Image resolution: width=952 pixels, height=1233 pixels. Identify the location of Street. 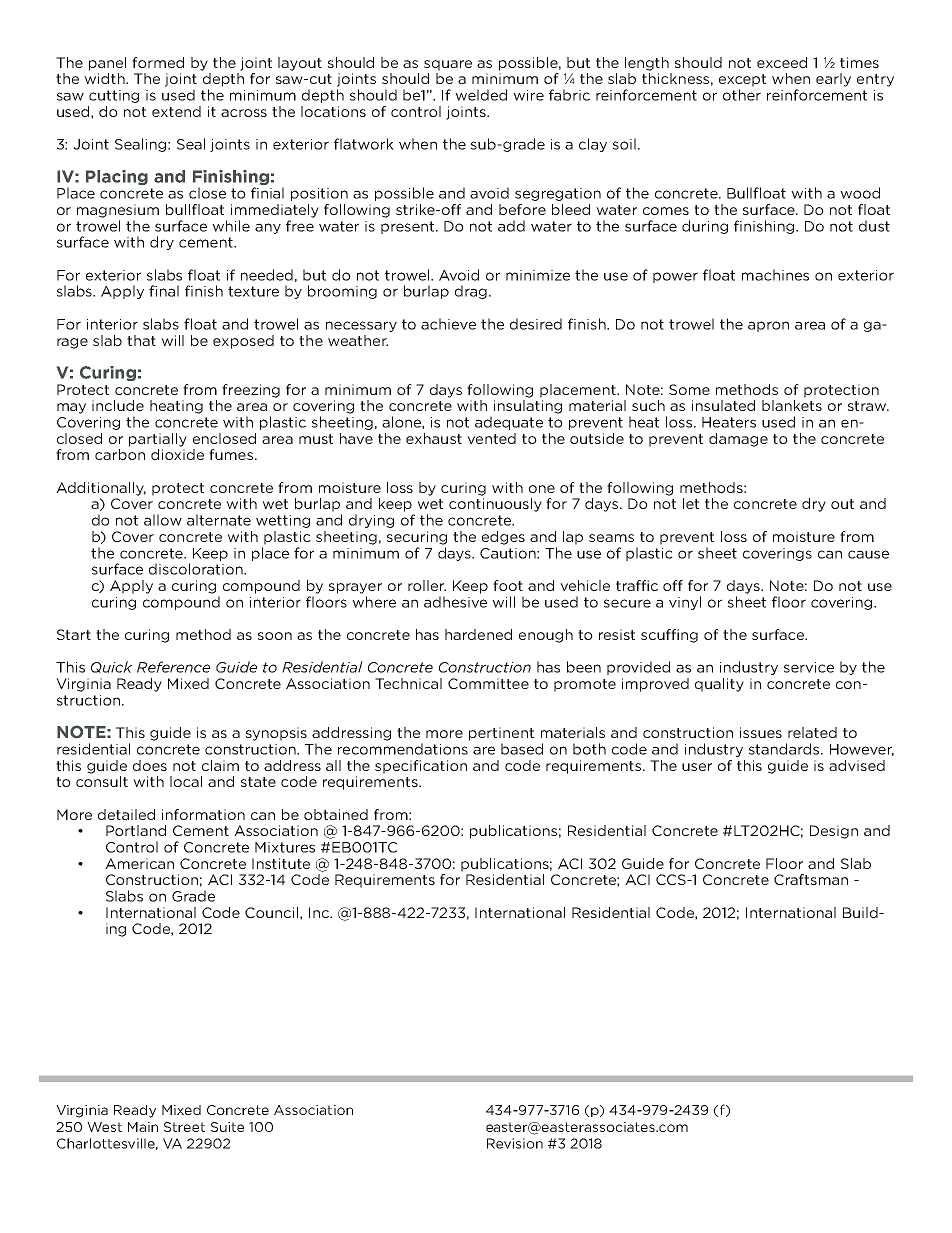
(184, 1127).
